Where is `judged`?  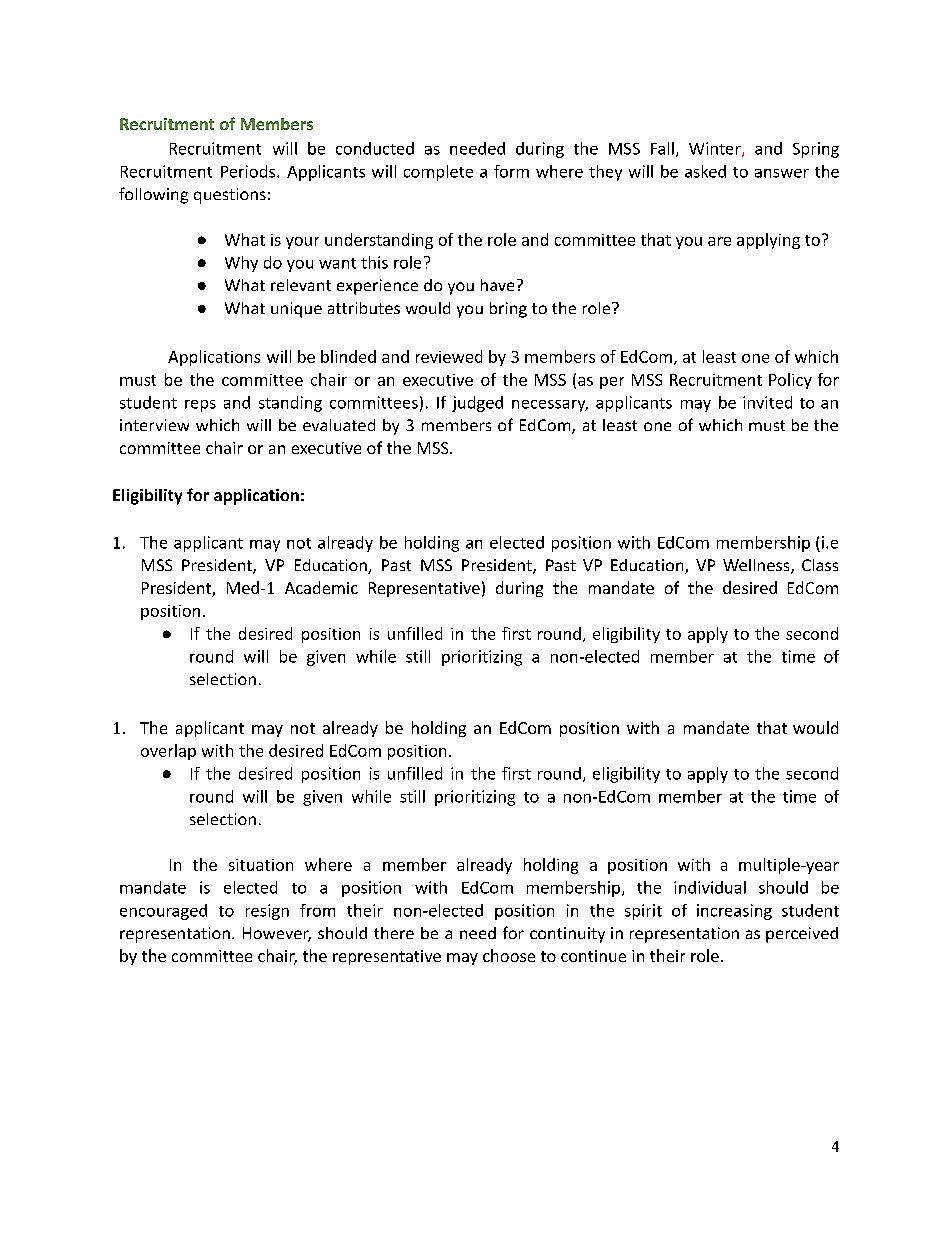 judged is located at coordinates (477, 404).
